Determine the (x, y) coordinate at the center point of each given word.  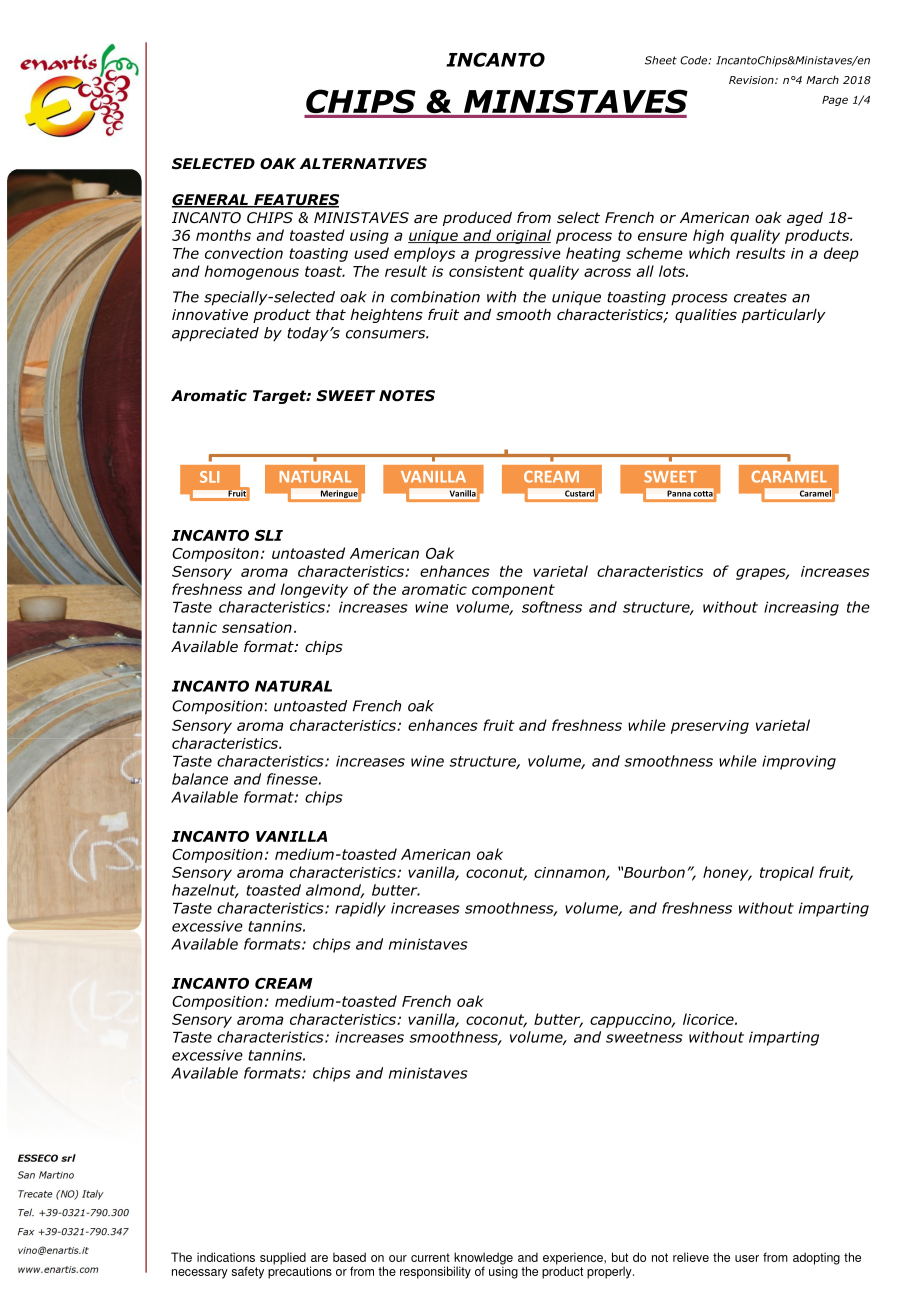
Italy (93, 1195)
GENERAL (211, 201)
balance (200, 779)
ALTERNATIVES (363, 163)
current (430, 1257)
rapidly (360, 909)
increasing (801, 608)
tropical (787, 873)
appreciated (215, 334)
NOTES (407, 395)
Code (693, 60)
